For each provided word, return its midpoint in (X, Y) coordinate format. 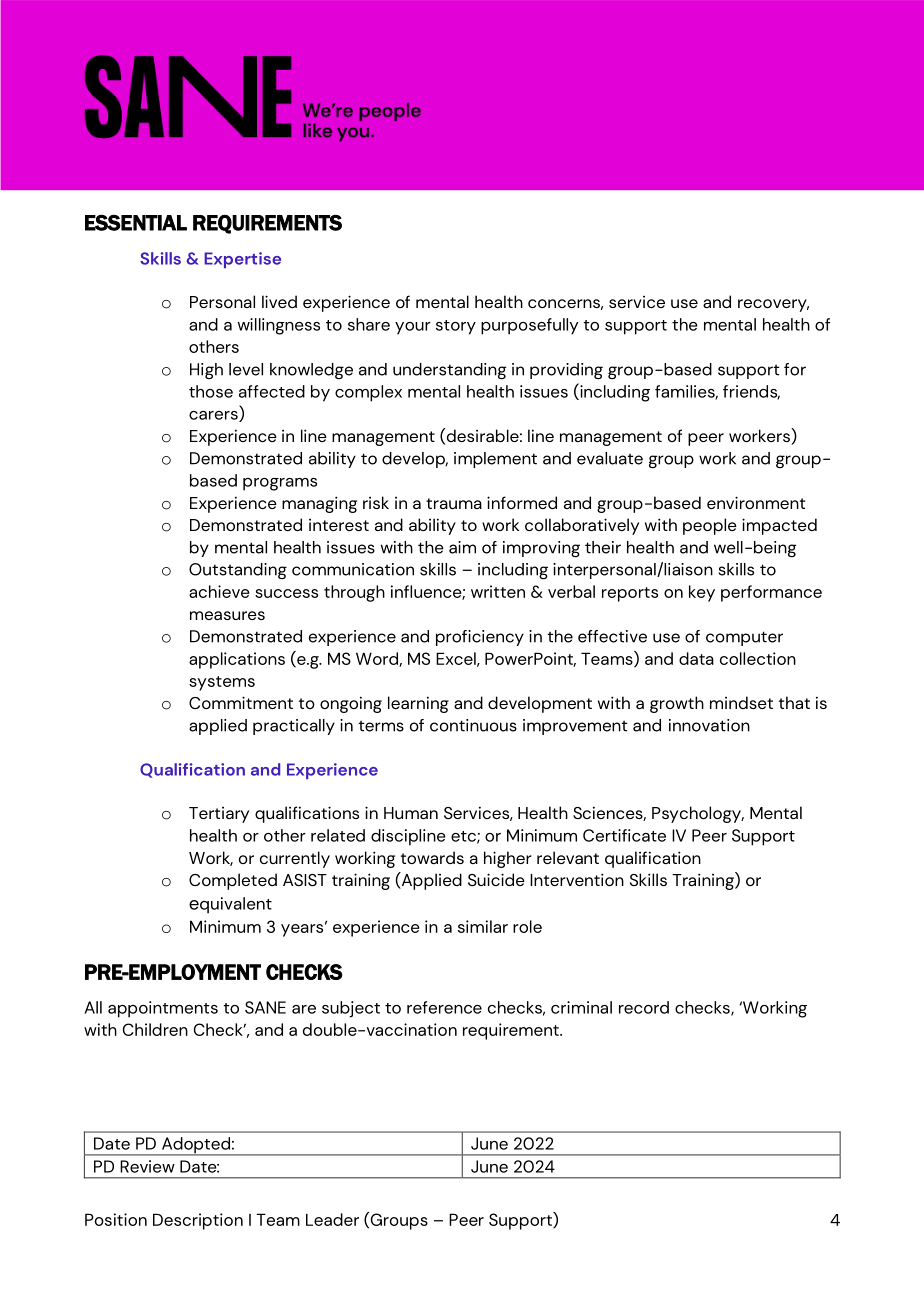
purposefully (529, 326)
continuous (473, 725)
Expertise (242, 260)
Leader (332, 1219)
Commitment (241, 702)
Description (198, 1221)
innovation (709, 725)
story (456, 327)
